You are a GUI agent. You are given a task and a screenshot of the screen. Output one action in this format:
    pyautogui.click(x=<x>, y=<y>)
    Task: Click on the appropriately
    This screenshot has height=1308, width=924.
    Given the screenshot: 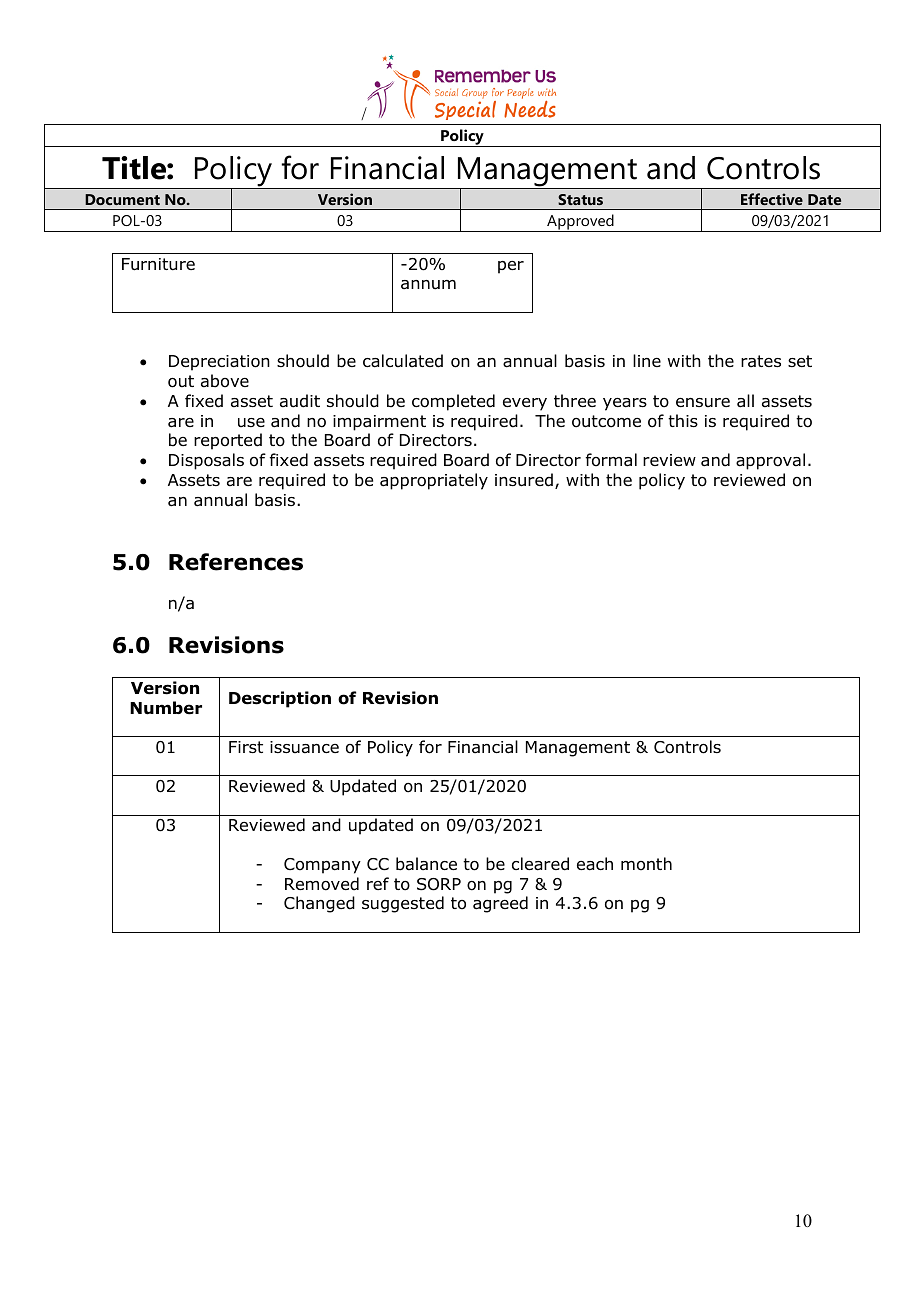 What is the action you would take?
    pyautogui.click(x=434, y=481)
